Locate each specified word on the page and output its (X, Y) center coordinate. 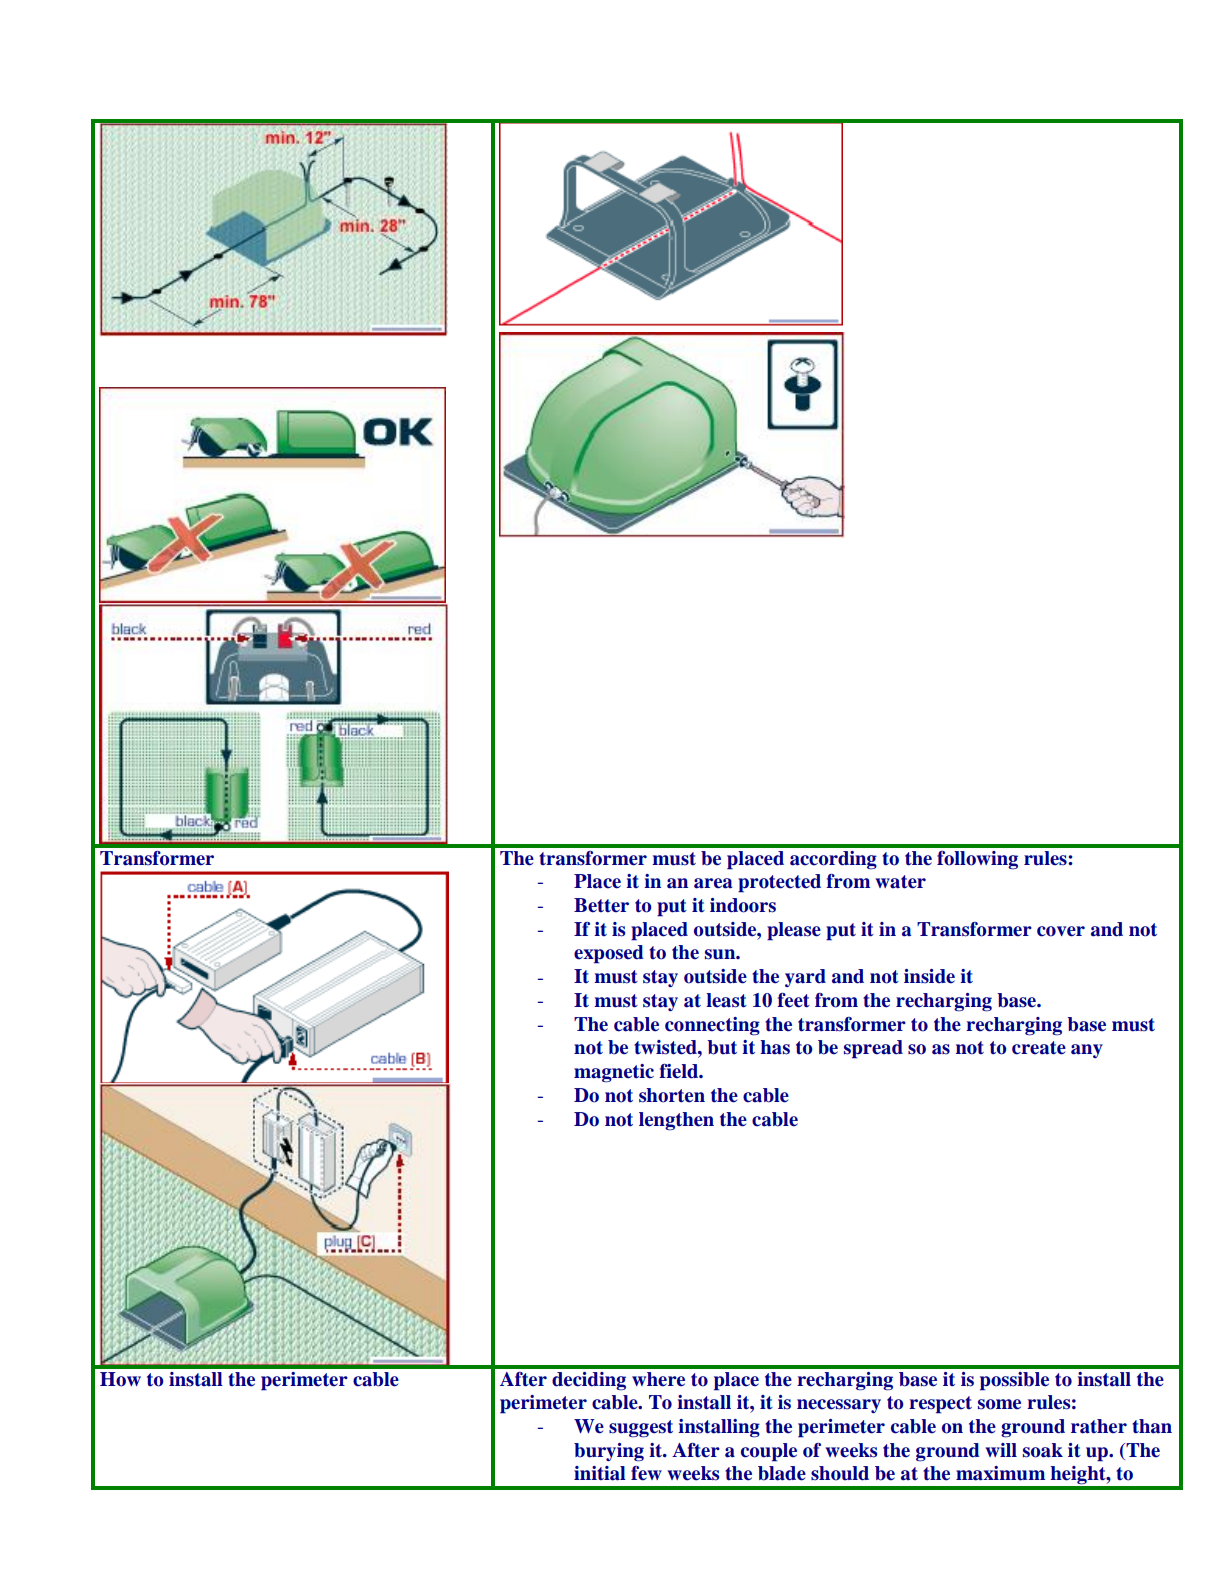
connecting (712, 1026)
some (999, 1404)
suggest (641, 1429)
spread (873, 1049)
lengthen (676, 1121)
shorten (672, 1095)
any (1087, 1051)
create (1039, 1048)
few (646, 1473)
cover (1061, 931)
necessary (839, 1406)
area (713, 883)
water (900, 882)
